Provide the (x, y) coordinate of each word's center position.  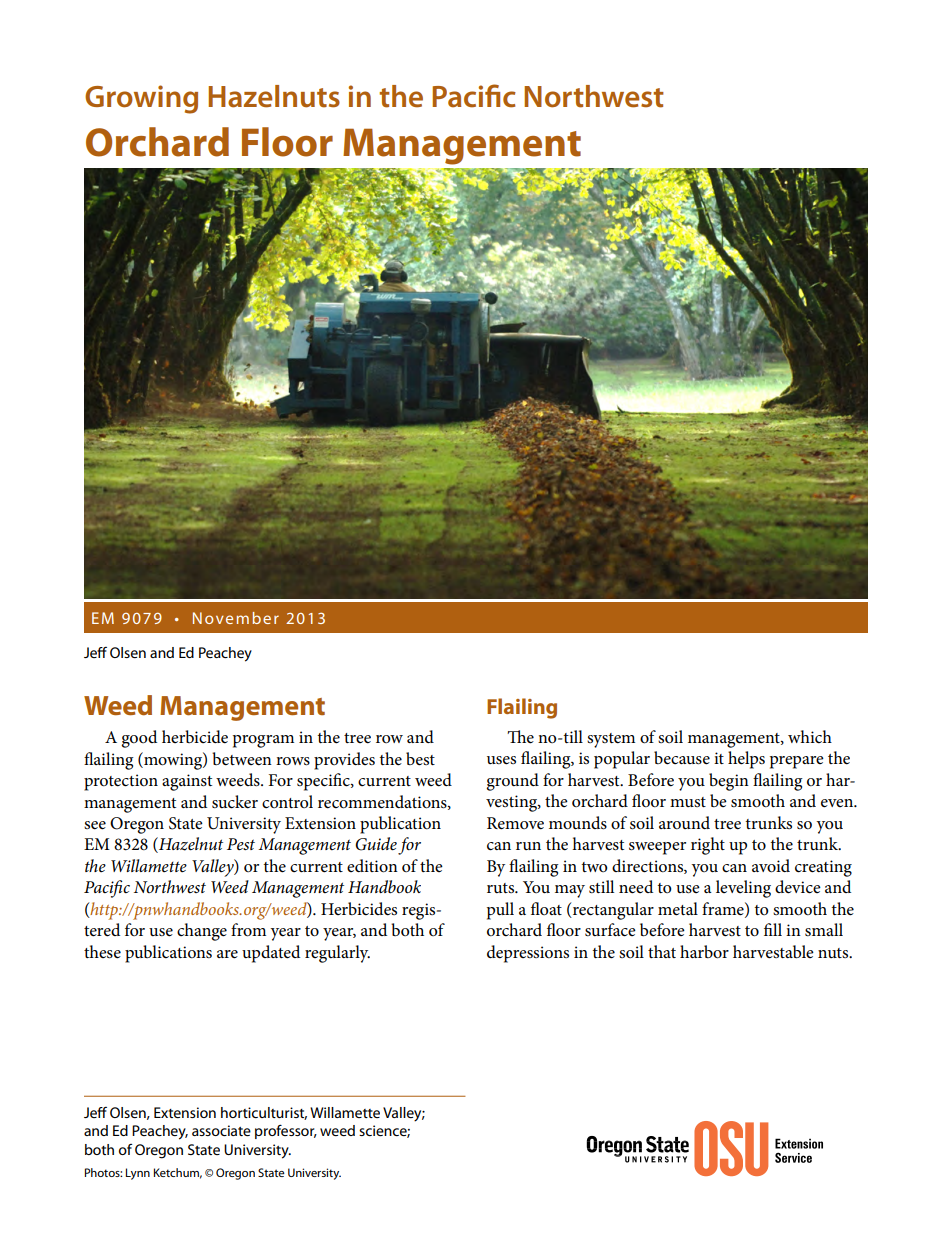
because (682, 758)
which (810, 736)
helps (746, 760)
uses (501, 760)
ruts (502, 888)
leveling (743, 889)
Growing (141, 99)
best (420, 759)
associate (221, 1130)
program (263, 741)
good (139, 739)
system (611, 740)
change (202, 932)
